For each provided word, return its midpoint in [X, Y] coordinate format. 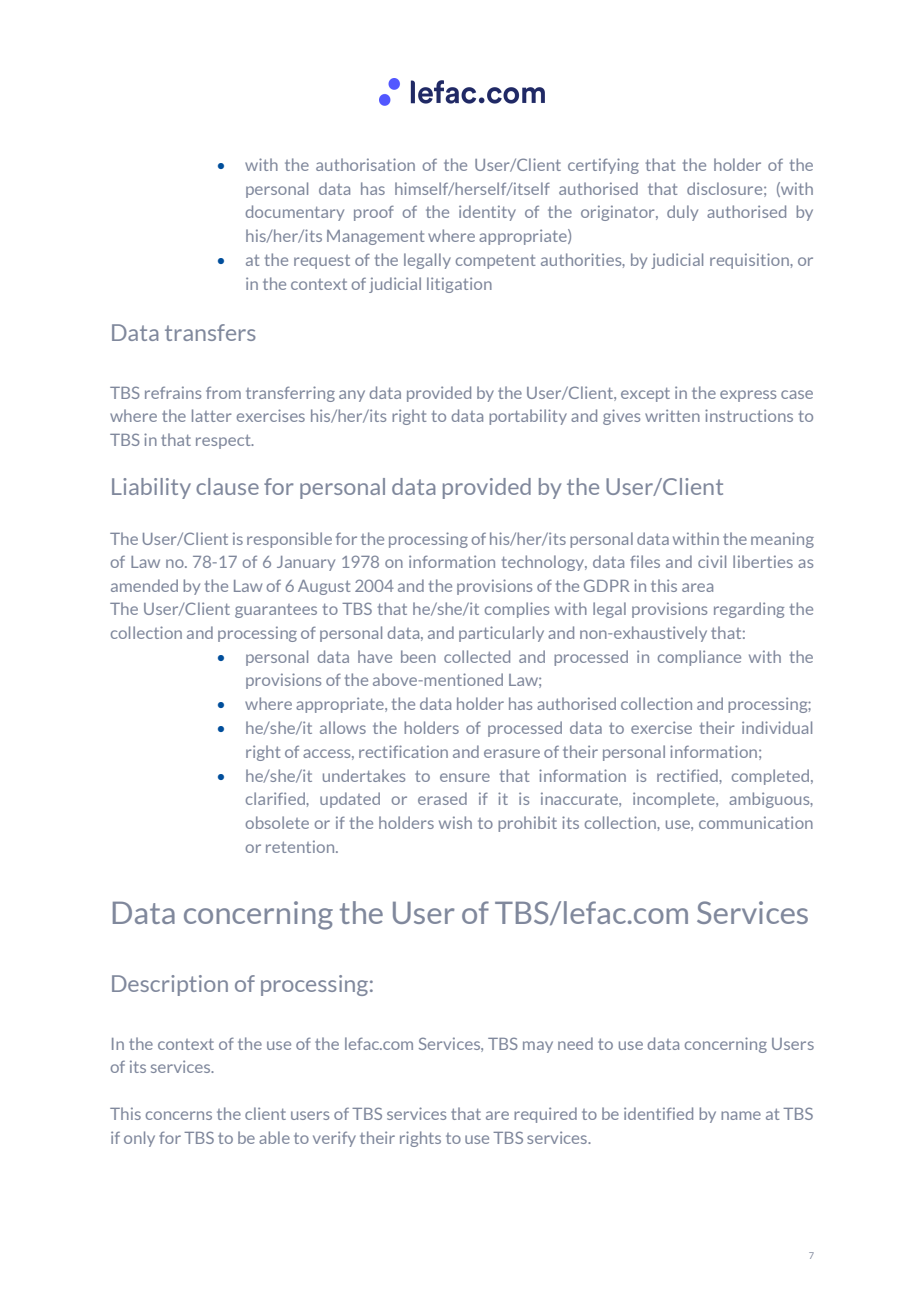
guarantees [276, 611]
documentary [295, 213]
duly [682, 213]
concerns [179, 1115]
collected [477, 656]
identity [487, 213]
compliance [699, 658]
